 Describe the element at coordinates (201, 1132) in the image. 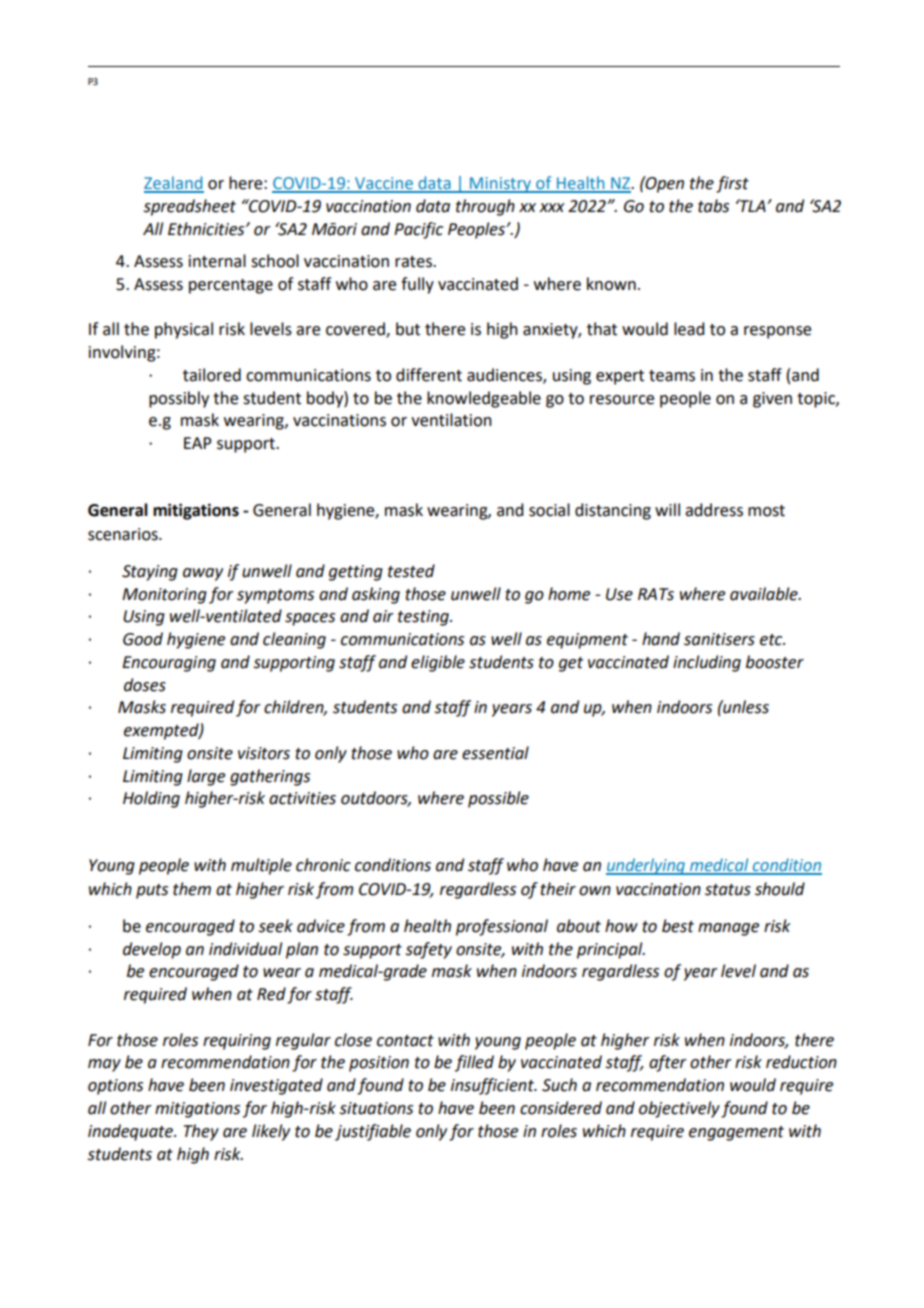

I see `They` at that location.
